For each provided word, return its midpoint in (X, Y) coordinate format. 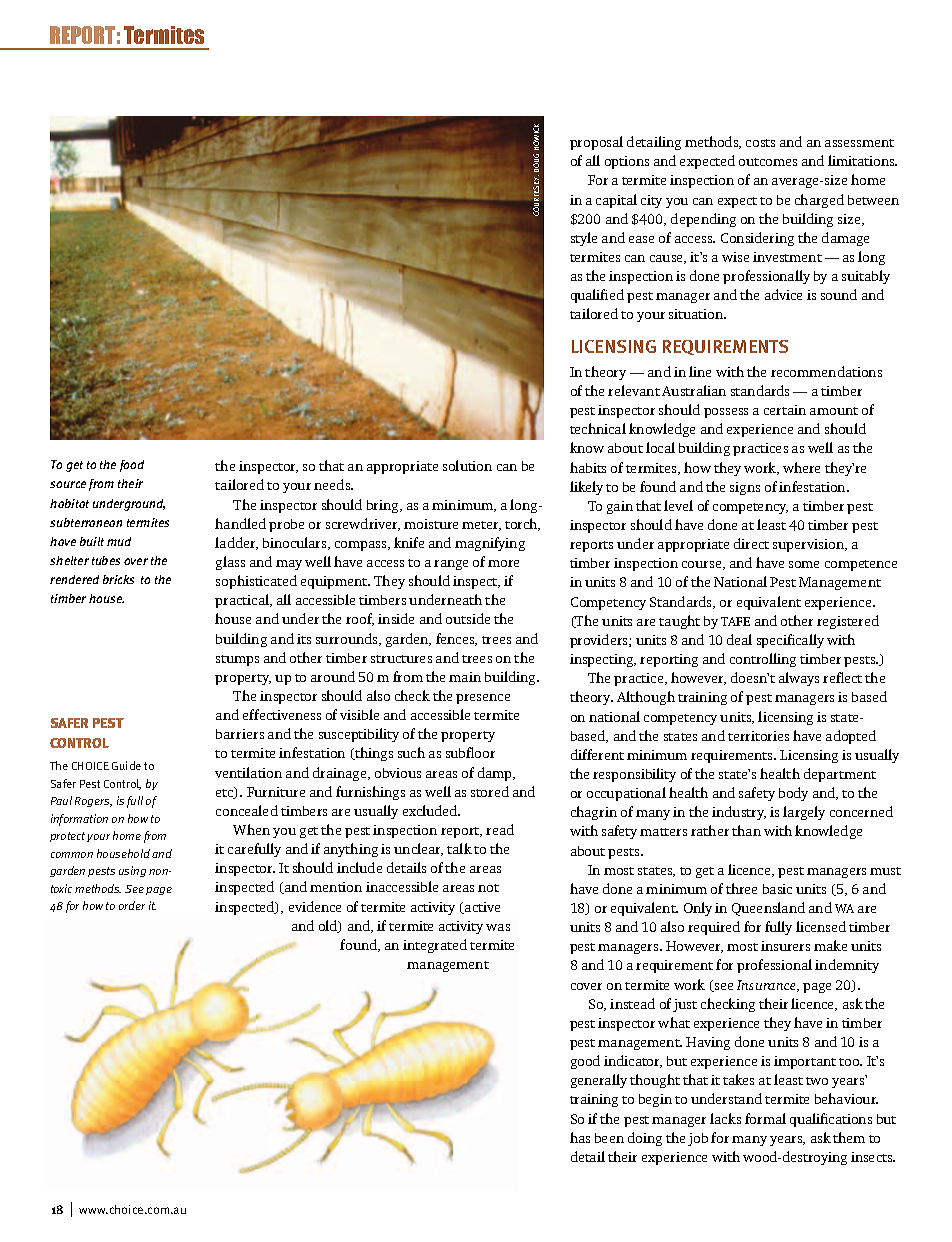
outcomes (768, 162)
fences (456, 639)
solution (467, 465)
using (132, 871)
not (488, 888)
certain (785, 410)
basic (777, 889)
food (132, 466)
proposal (596, 143)
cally (809, 641)
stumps (237, 660)
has (580, 1137)
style (584, 239)
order (132, 905)
